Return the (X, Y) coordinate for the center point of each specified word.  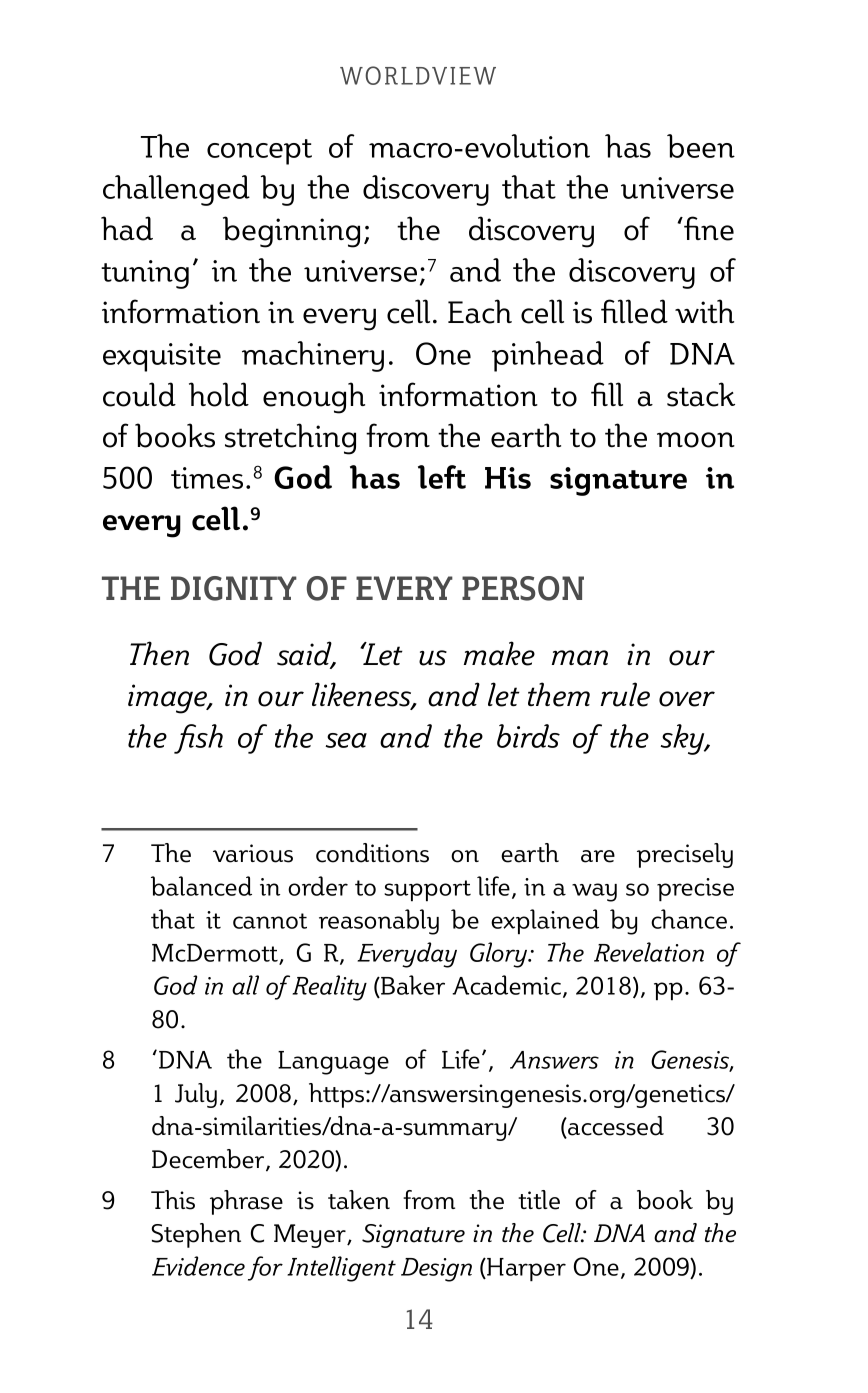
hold (219, 394)
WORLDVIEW (418, 75)
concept (259, 152)
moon (696, 440)
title (539, 1200)
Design (436, 1270)
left (442, 477)
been (701, 146)
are (598, 856)
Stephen (196, 1235)
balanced (201, 886)
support (427, 891)
